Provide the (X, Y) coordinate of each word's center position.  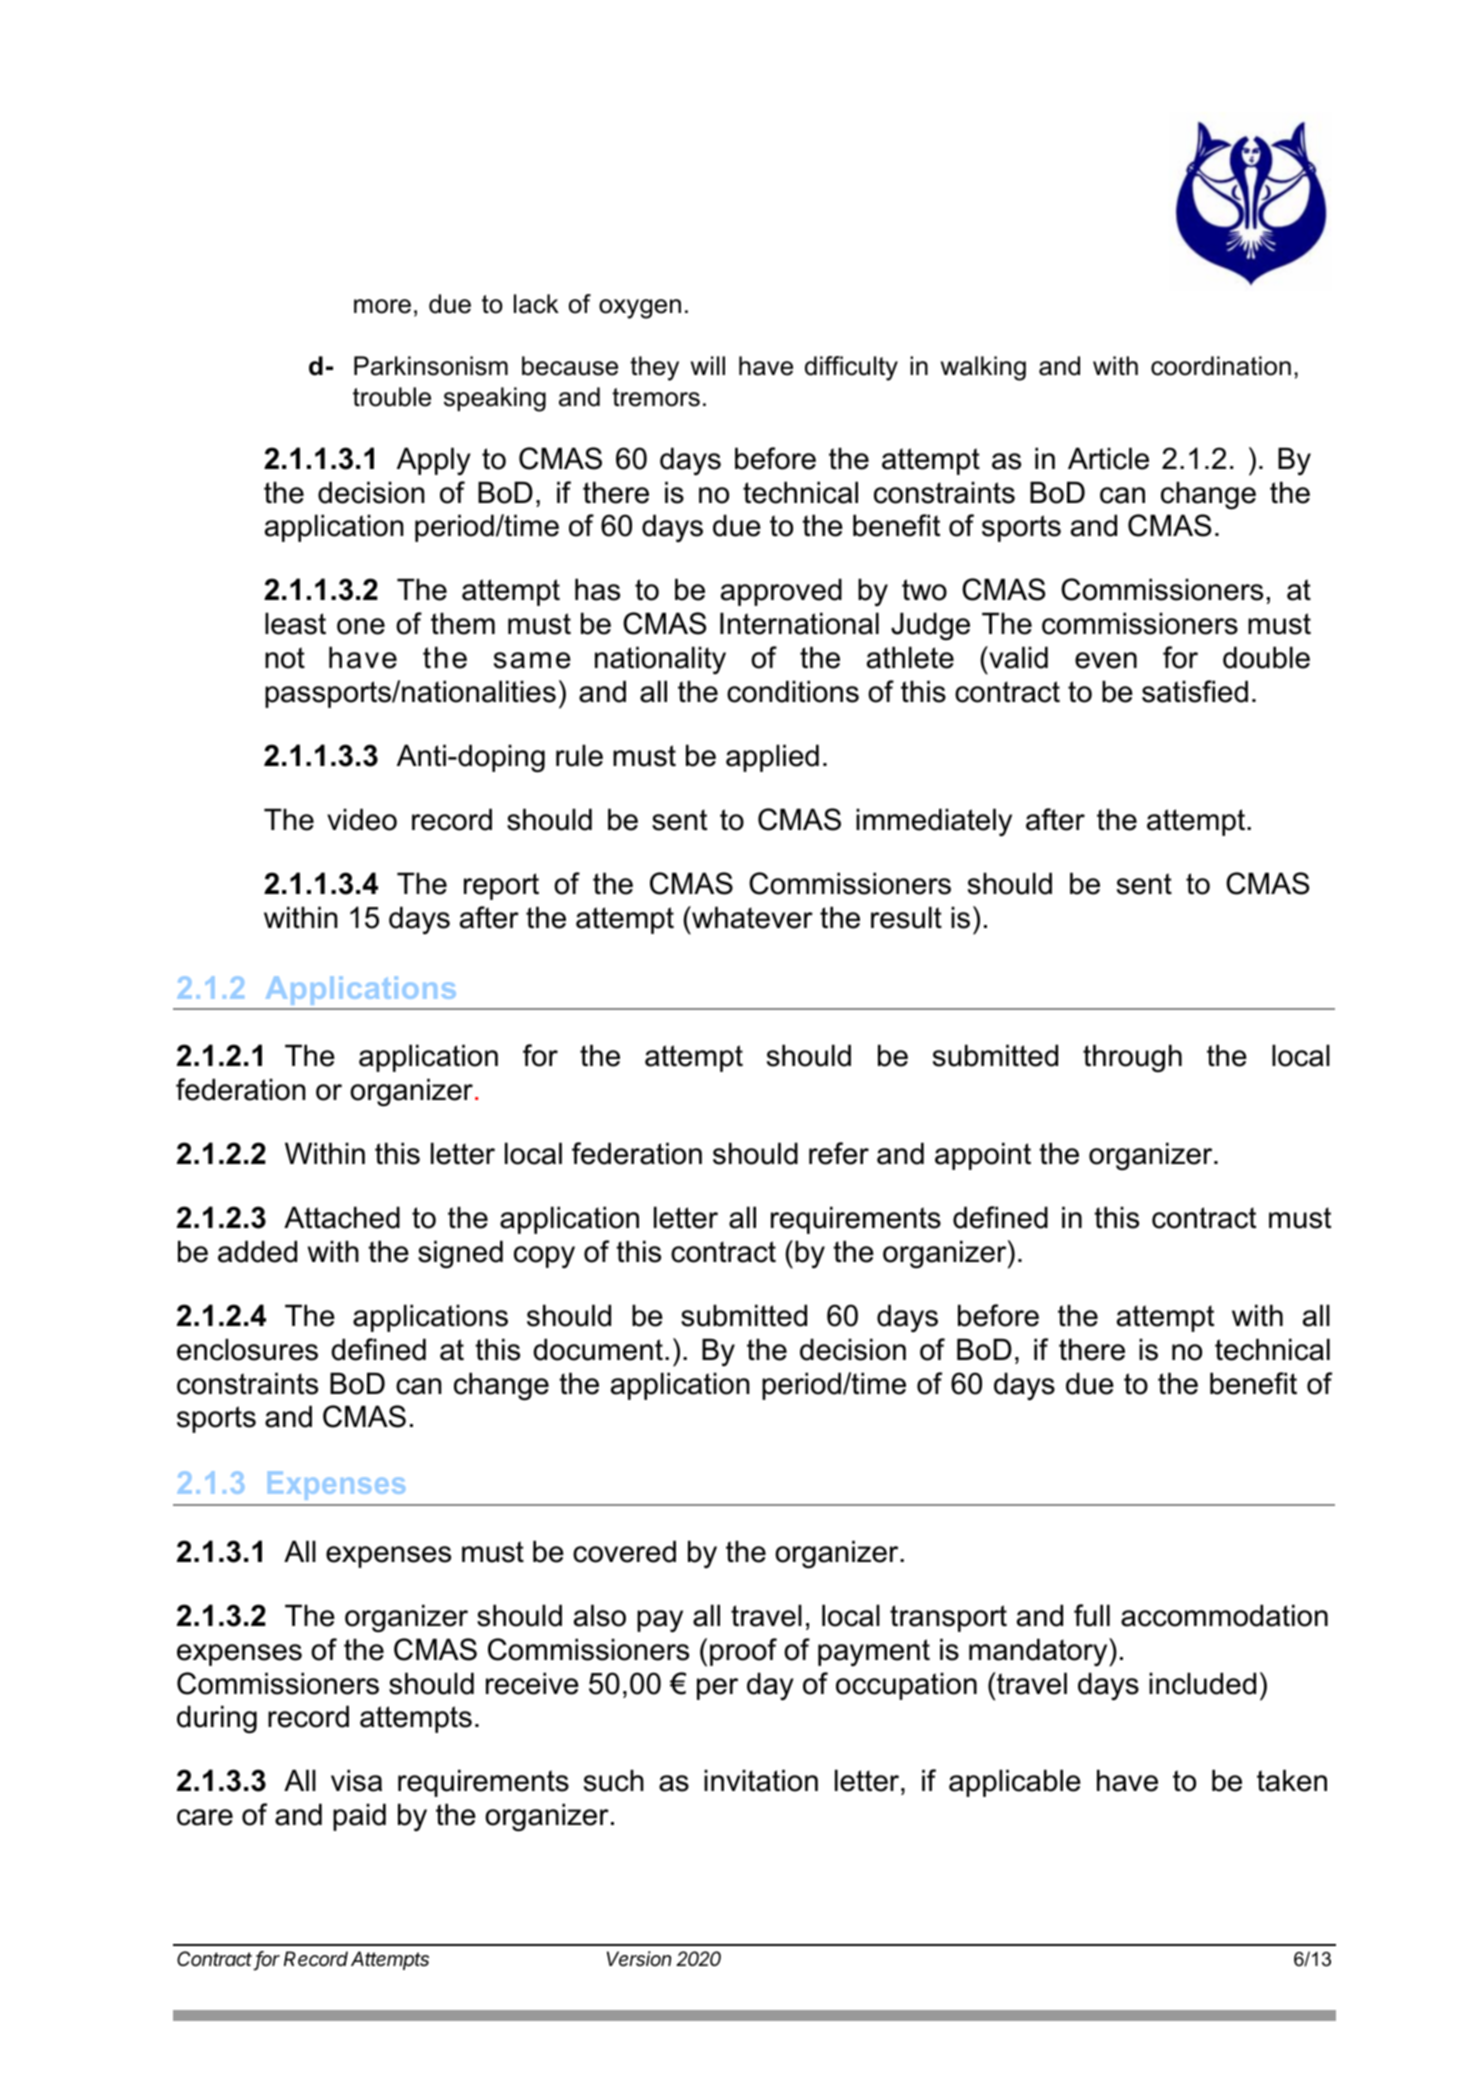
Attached (342, 1217)
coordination (1221, 366)
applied (772, 758)
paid (359, 1817)
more (382, 306)
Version (639, 1959)
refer (839, 1153)
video (362, 819)
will (708, 365)
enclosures (247, 1349)
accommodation (1224, 1615)
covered (624, 1551)
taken (1292, 1780)
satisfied (1195, 691)
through (1132, 1058)
